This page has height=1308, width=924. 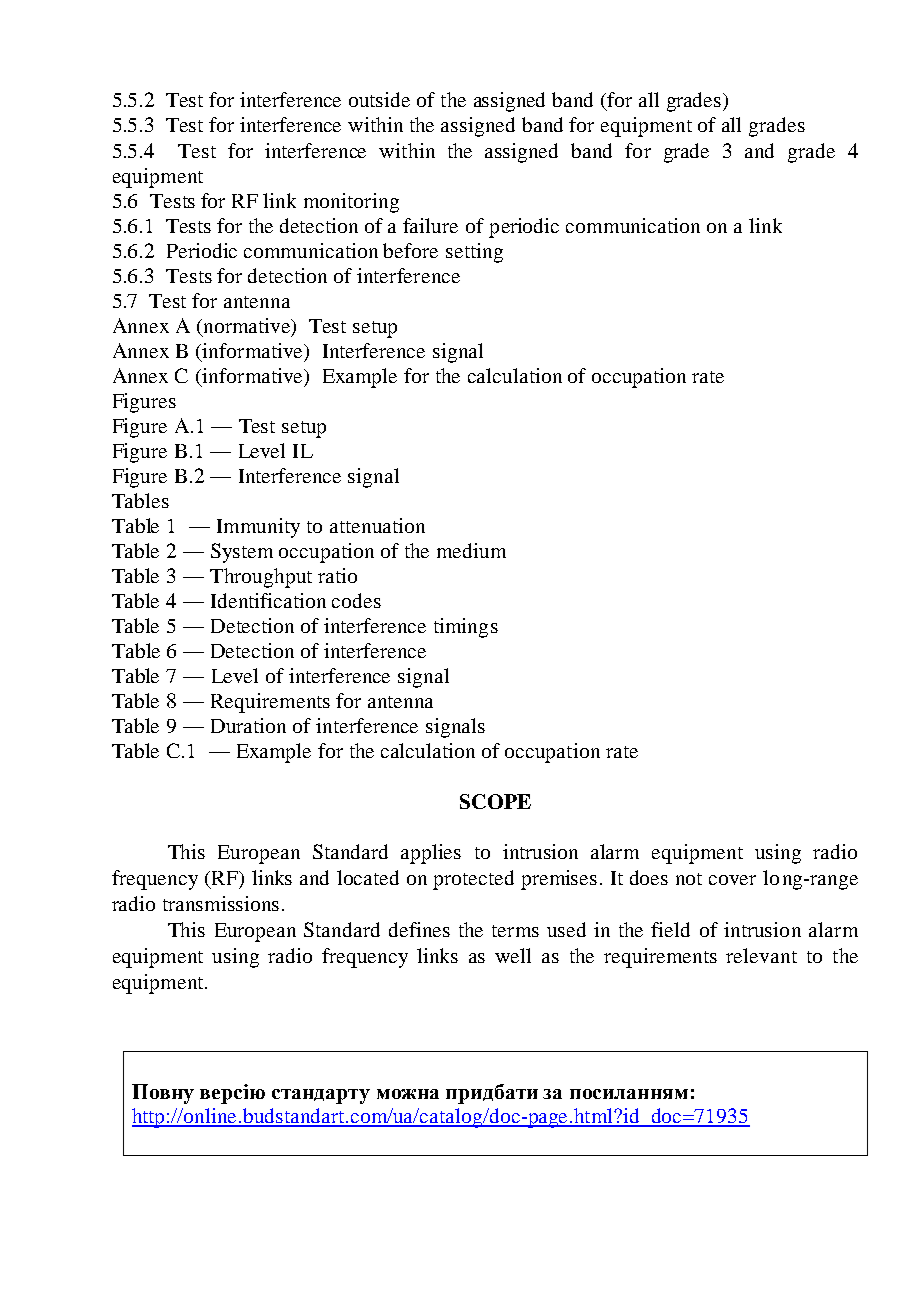 What do you see at coordinates (474, 253) in the page?
I see `setting` at bounding box center [474, 253].
